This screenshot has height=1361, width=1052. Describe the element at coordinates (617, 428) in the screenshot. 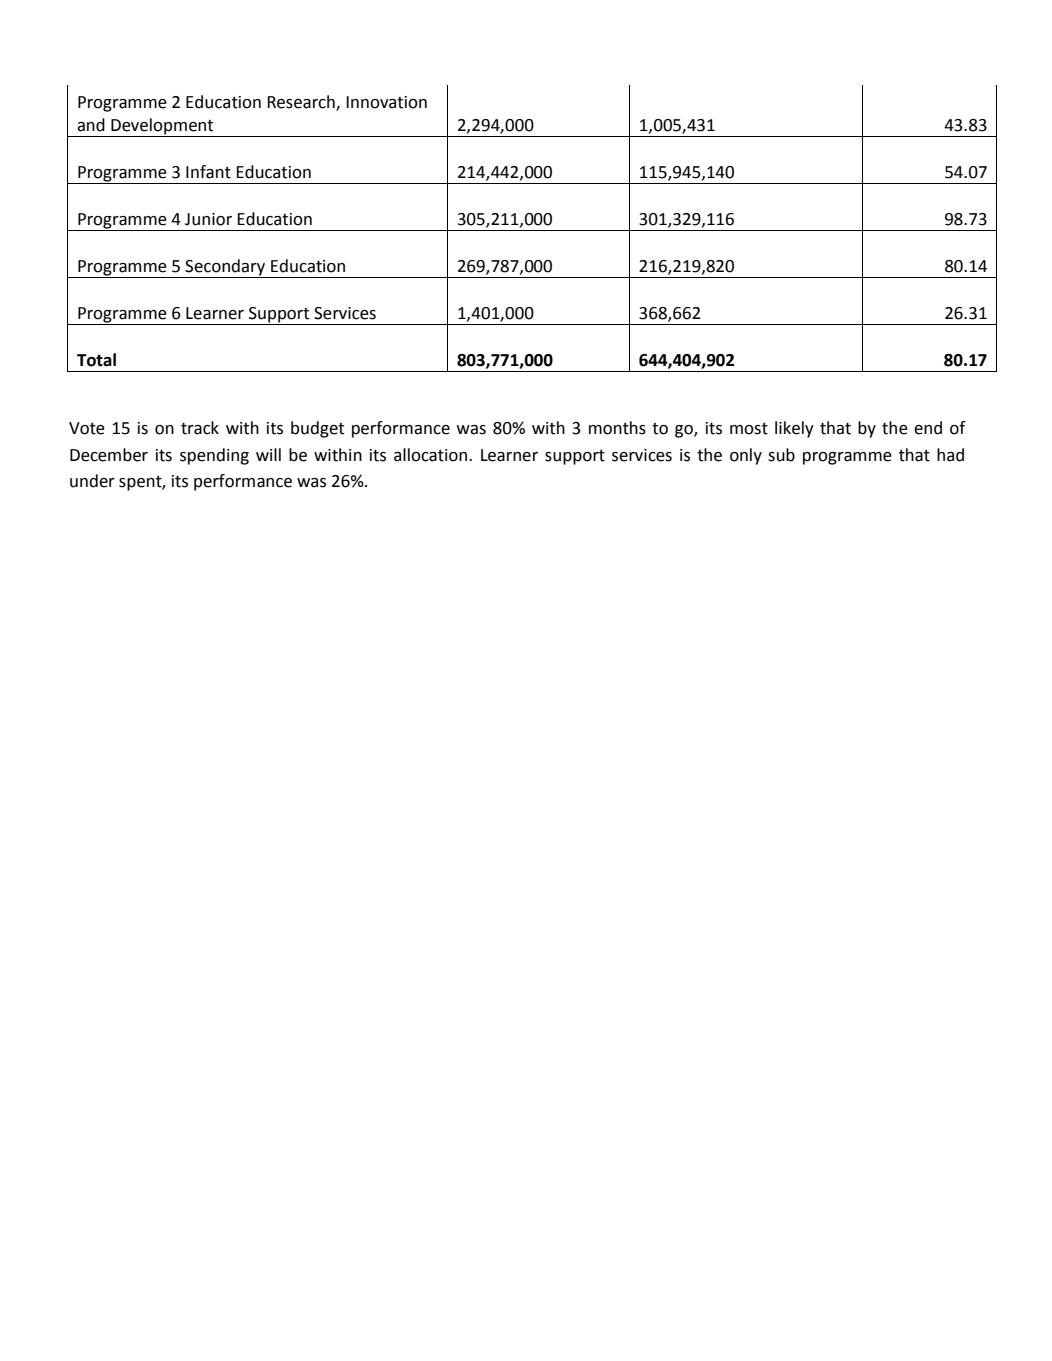

I see `months` at that location.
